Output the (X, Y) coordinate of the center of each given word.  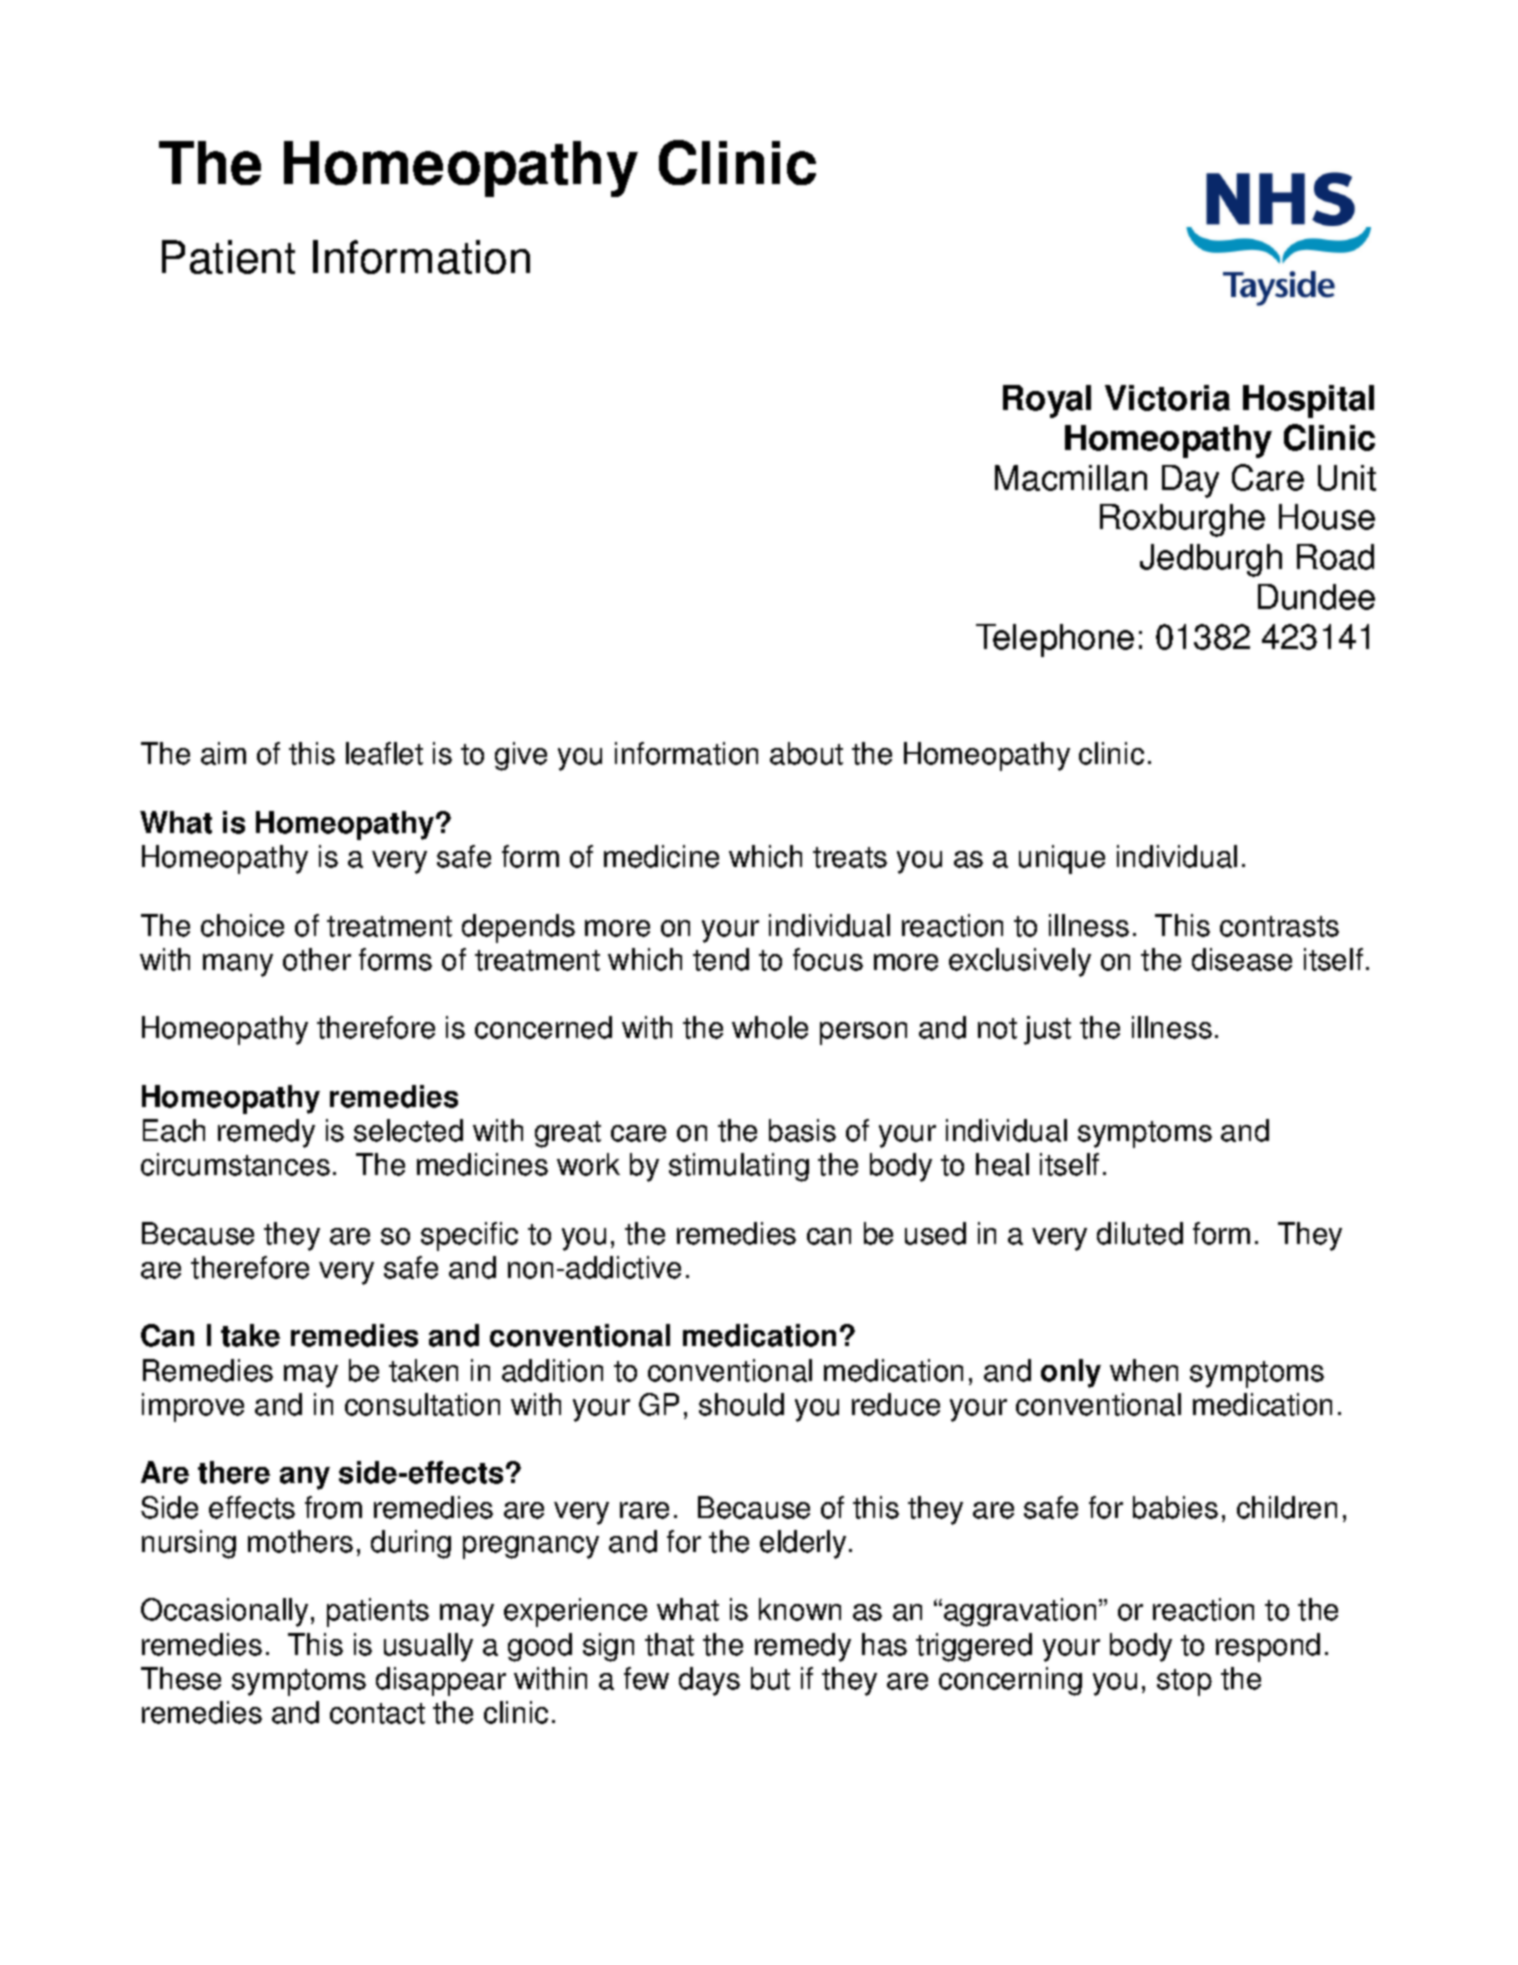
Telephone (1055, 640)
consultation (422, 1404)
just (1047, 1030)
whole (770, 1027)
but (770, 1678)
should (741, 1404)
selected (408, 1130)
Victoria (1167, 398)
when (1144, 1370)
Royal (1047, 401)
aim (223, 753)
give (521, 756)
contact (377, 1713)
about (806, 753)
